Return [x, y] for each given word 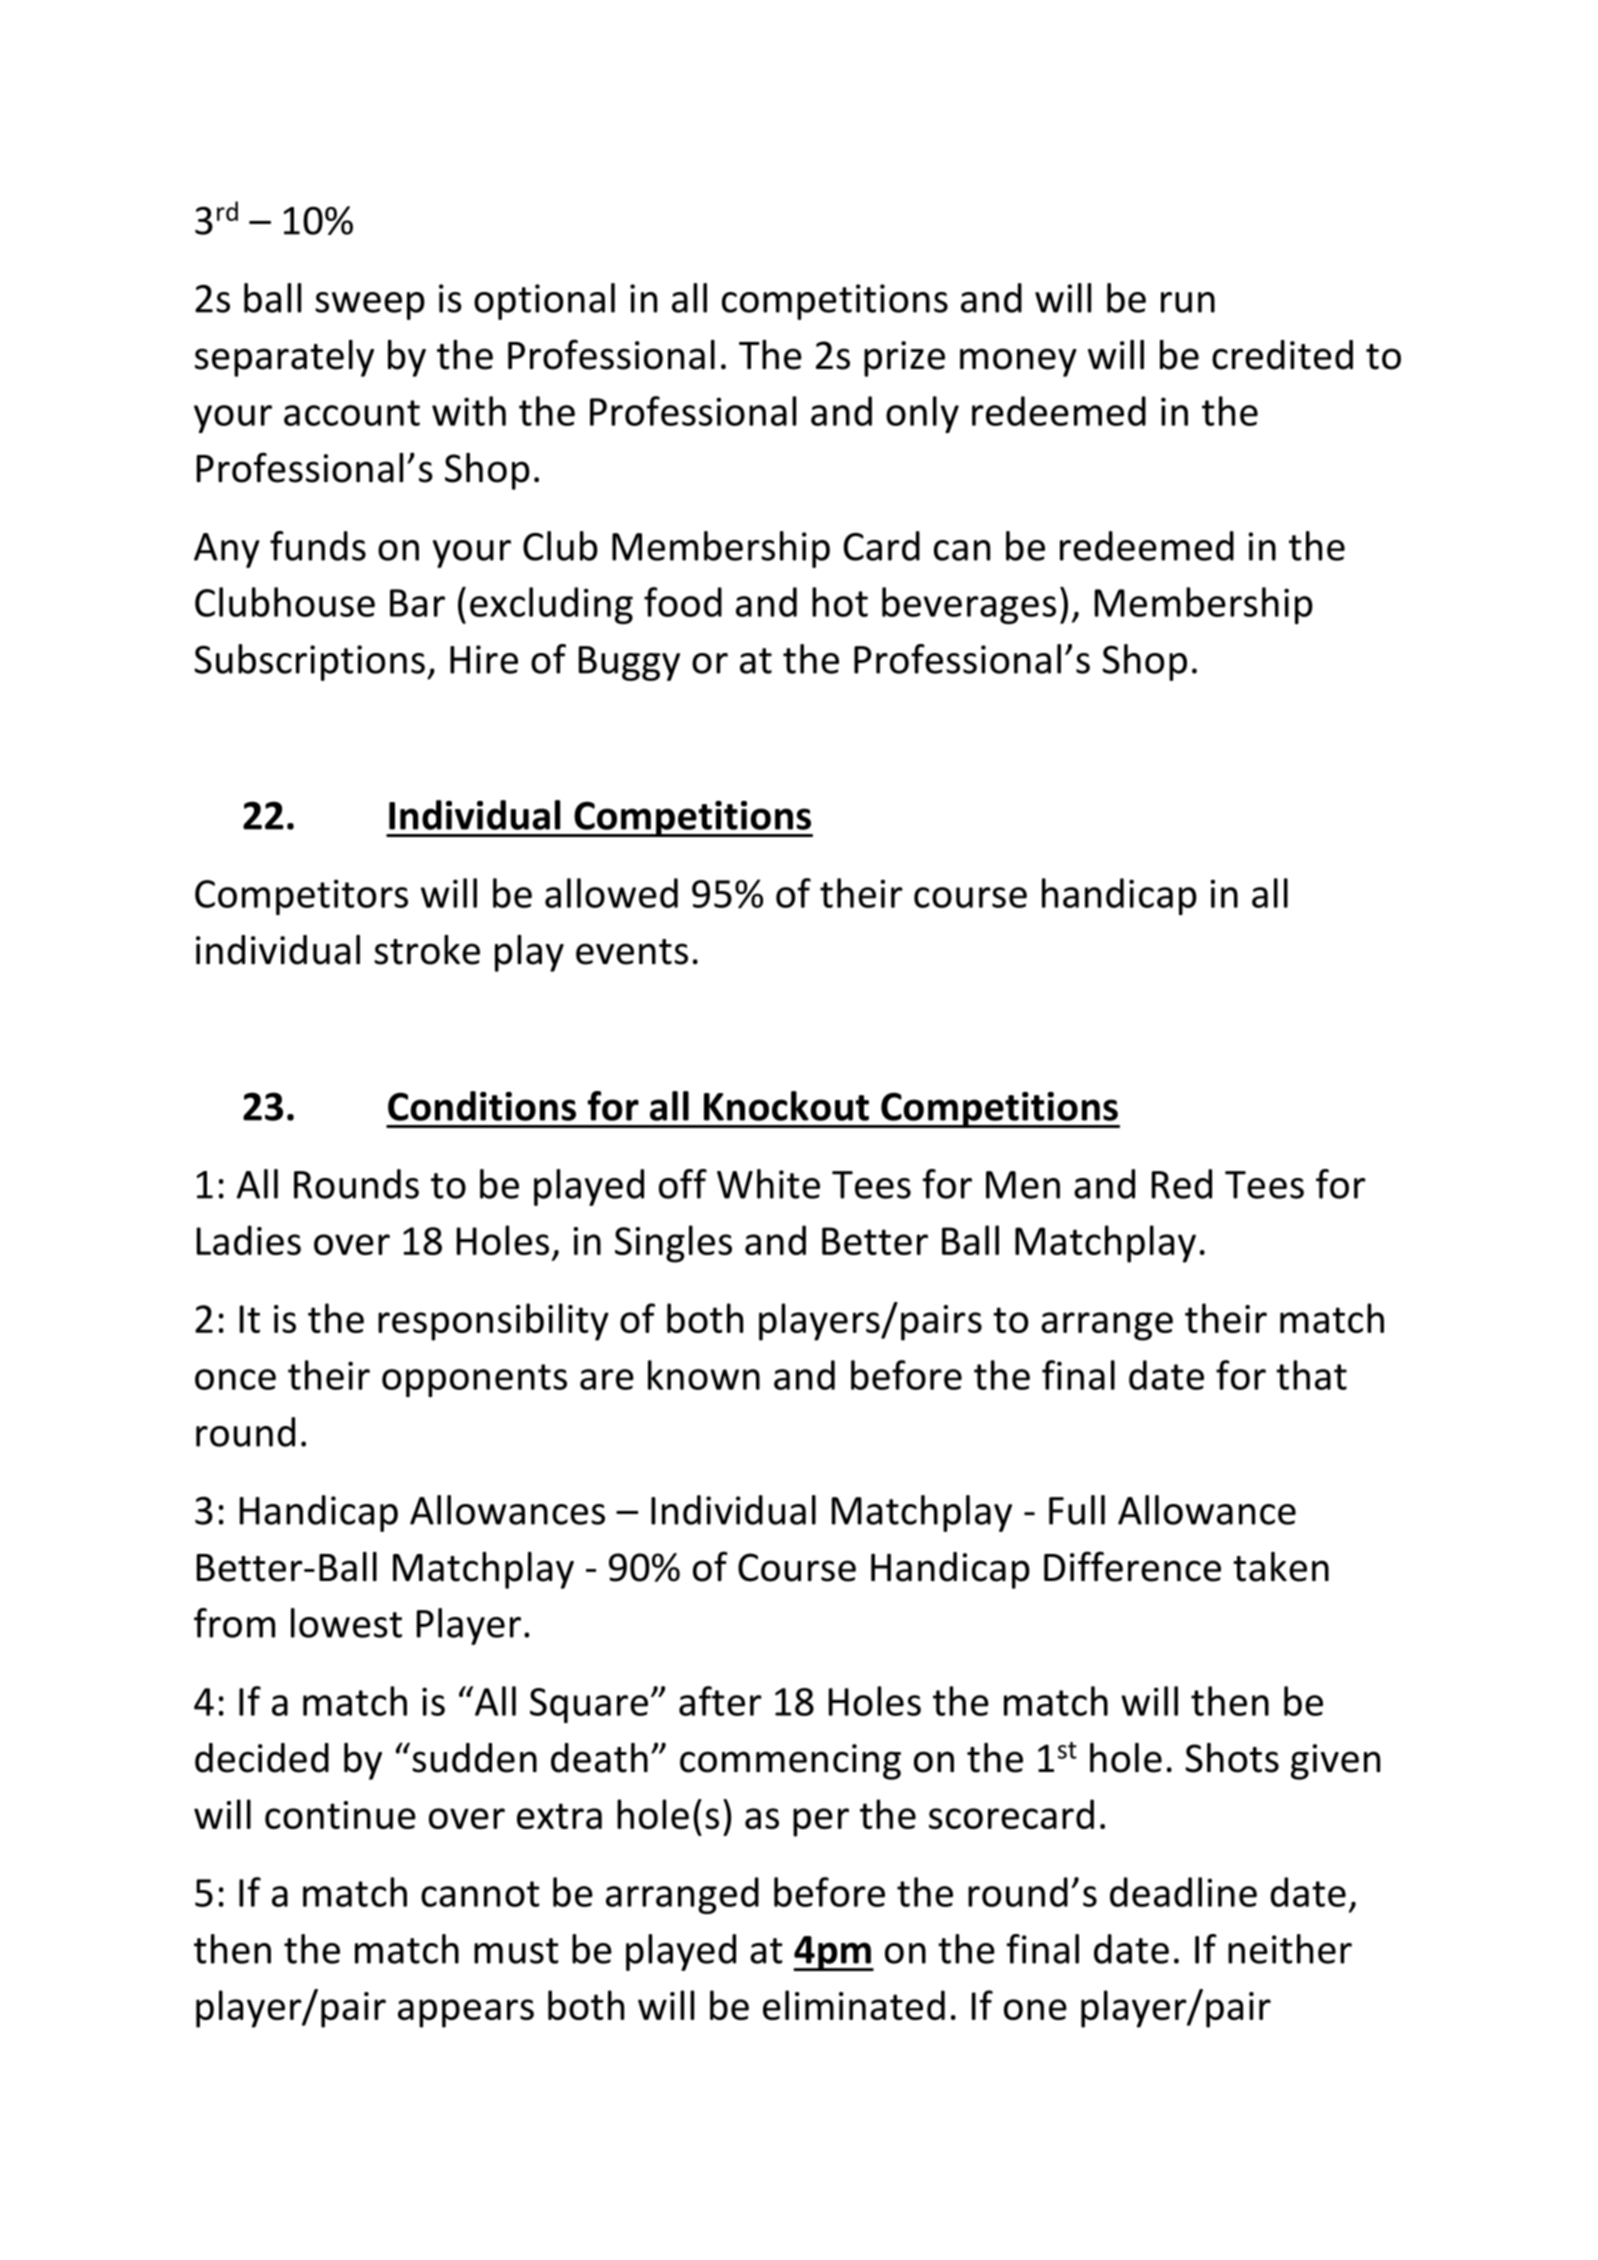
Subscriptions [309, 662]
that [1311, 1375]
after [720, 1701]
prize [904, 359]
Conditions [482, 1106]
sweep [370, 306]
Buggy [629, 663]
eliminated [854, 2005]
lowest [346, 1623]
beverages [969, 605]
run [1188, 302]
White [768, 1184]
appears [466, 2013]
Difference [1132, 1566]
